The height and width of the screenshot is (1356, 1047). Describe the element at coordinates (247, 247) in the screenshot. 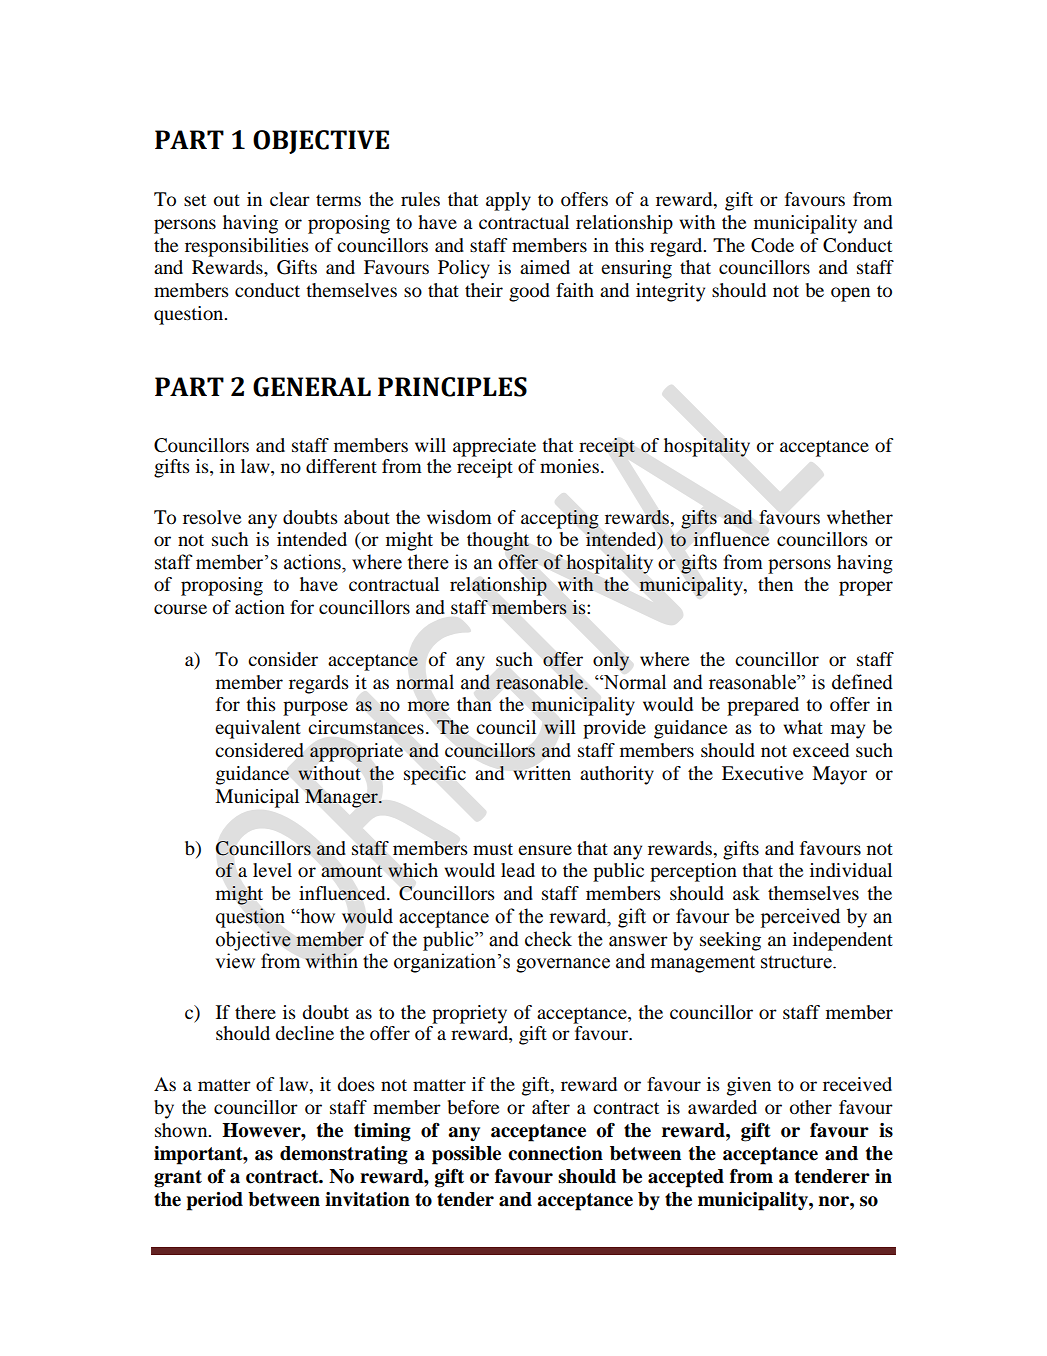

I see `responsibilities` at that location.
